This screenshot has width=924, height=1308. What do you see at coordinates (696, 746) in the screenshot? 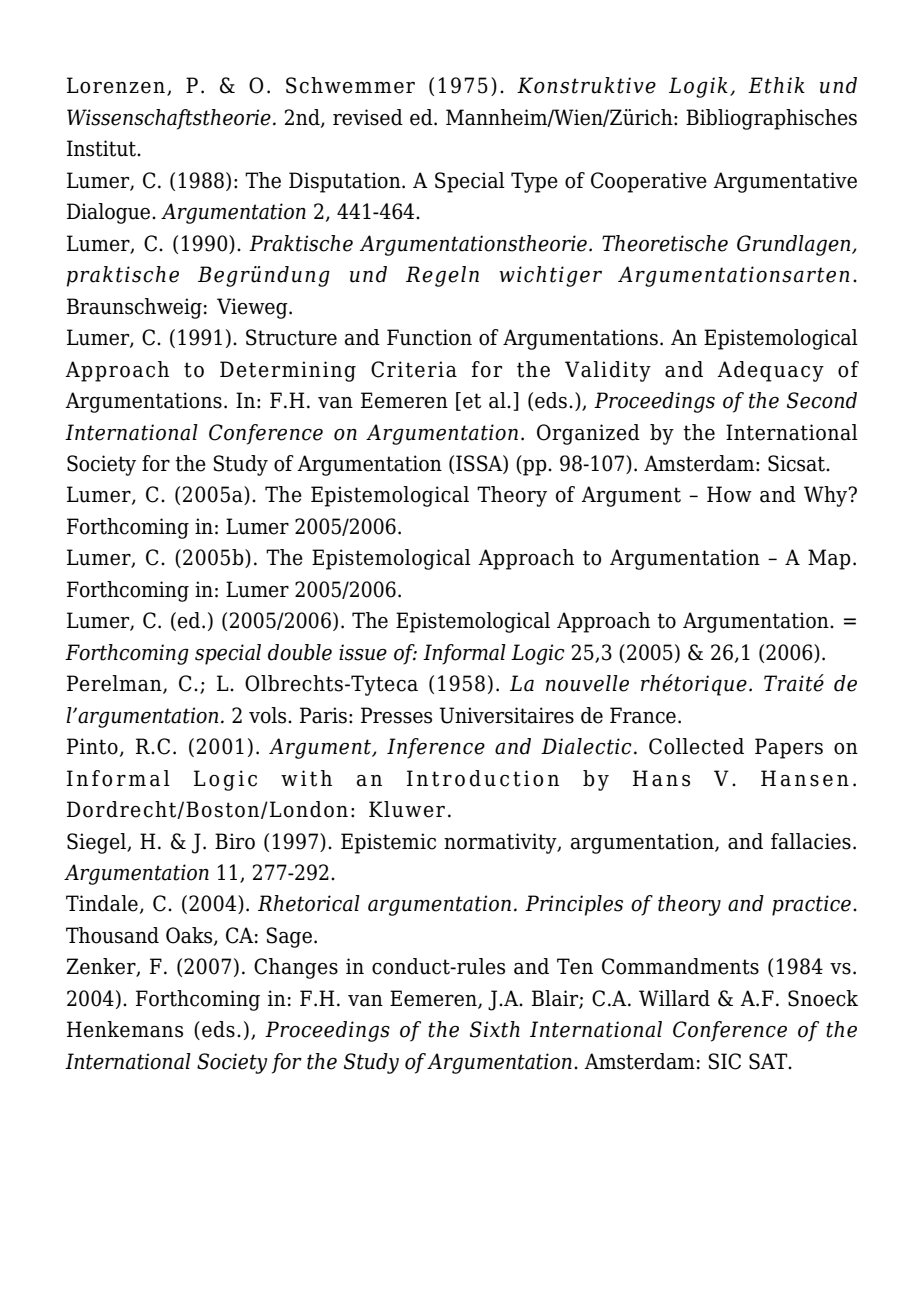
I see `Collected` at bounding box center [696, 746].
